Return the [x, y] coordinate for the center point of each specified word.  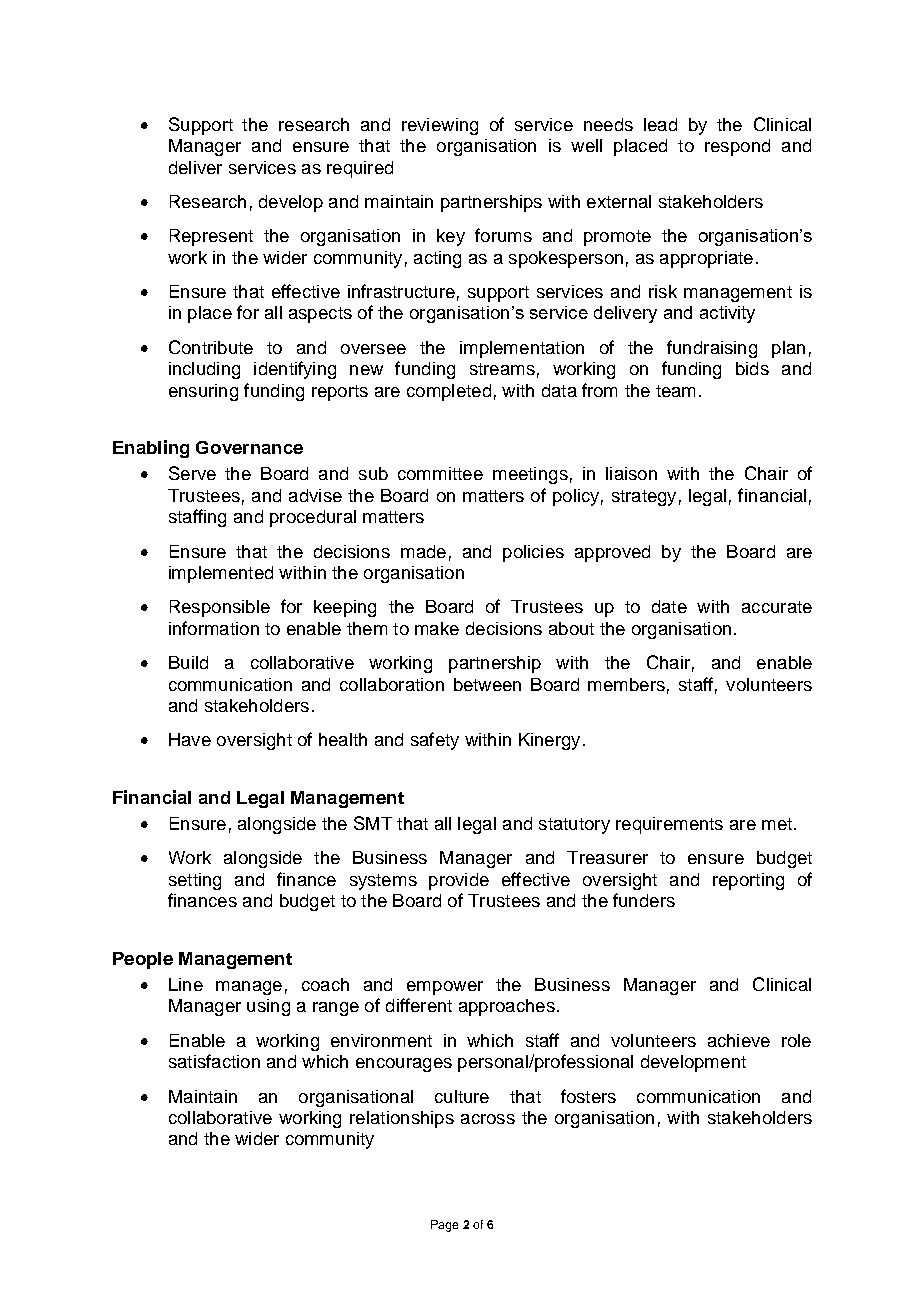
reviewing [440, 126]
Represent [211, 237]
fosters [588, 1096]
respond [737, 147]
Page [444, 1226]
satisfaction [214, 1061]
